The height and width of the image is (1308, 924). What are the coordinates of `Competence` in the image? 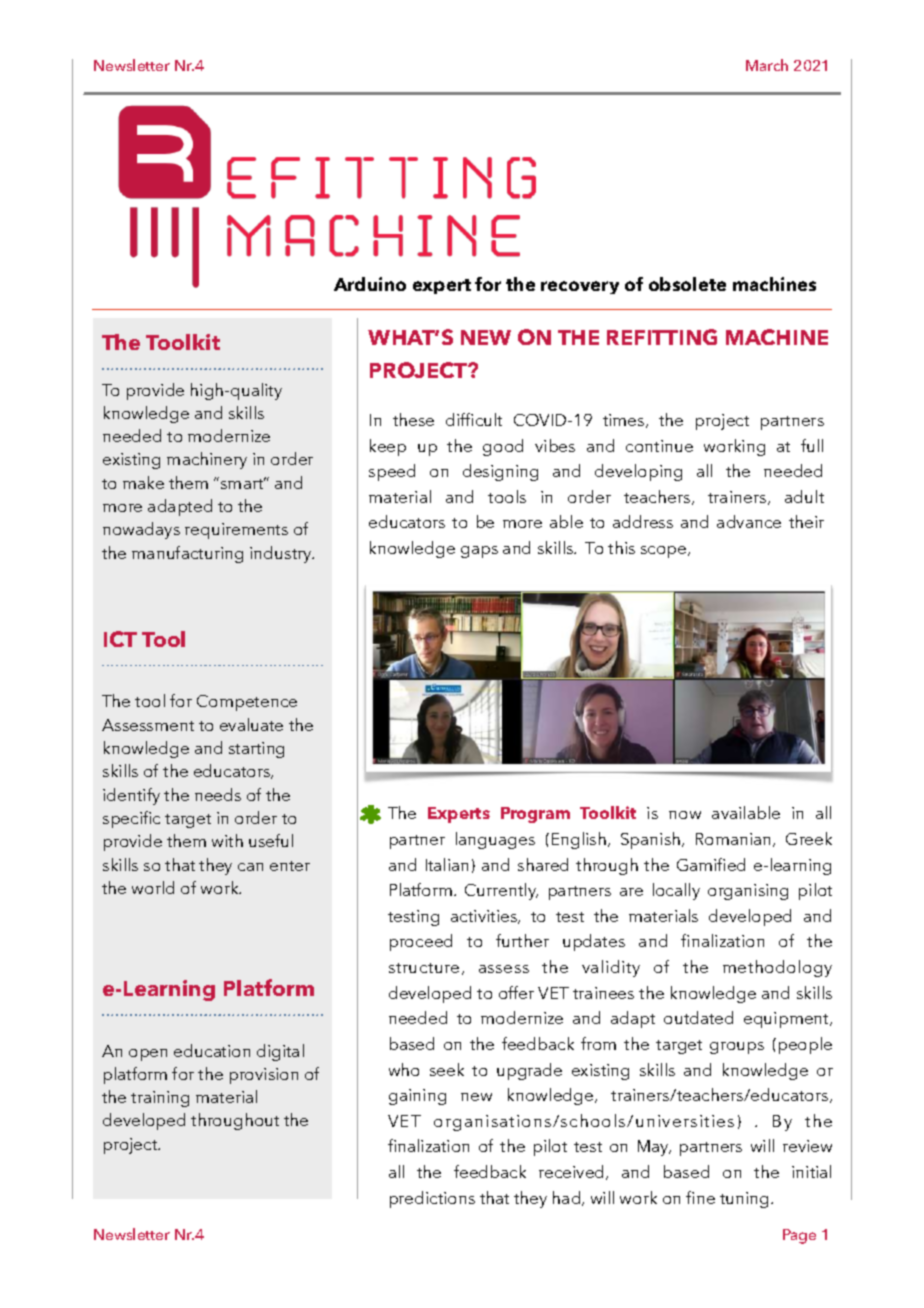 It's located at (247, 703).
